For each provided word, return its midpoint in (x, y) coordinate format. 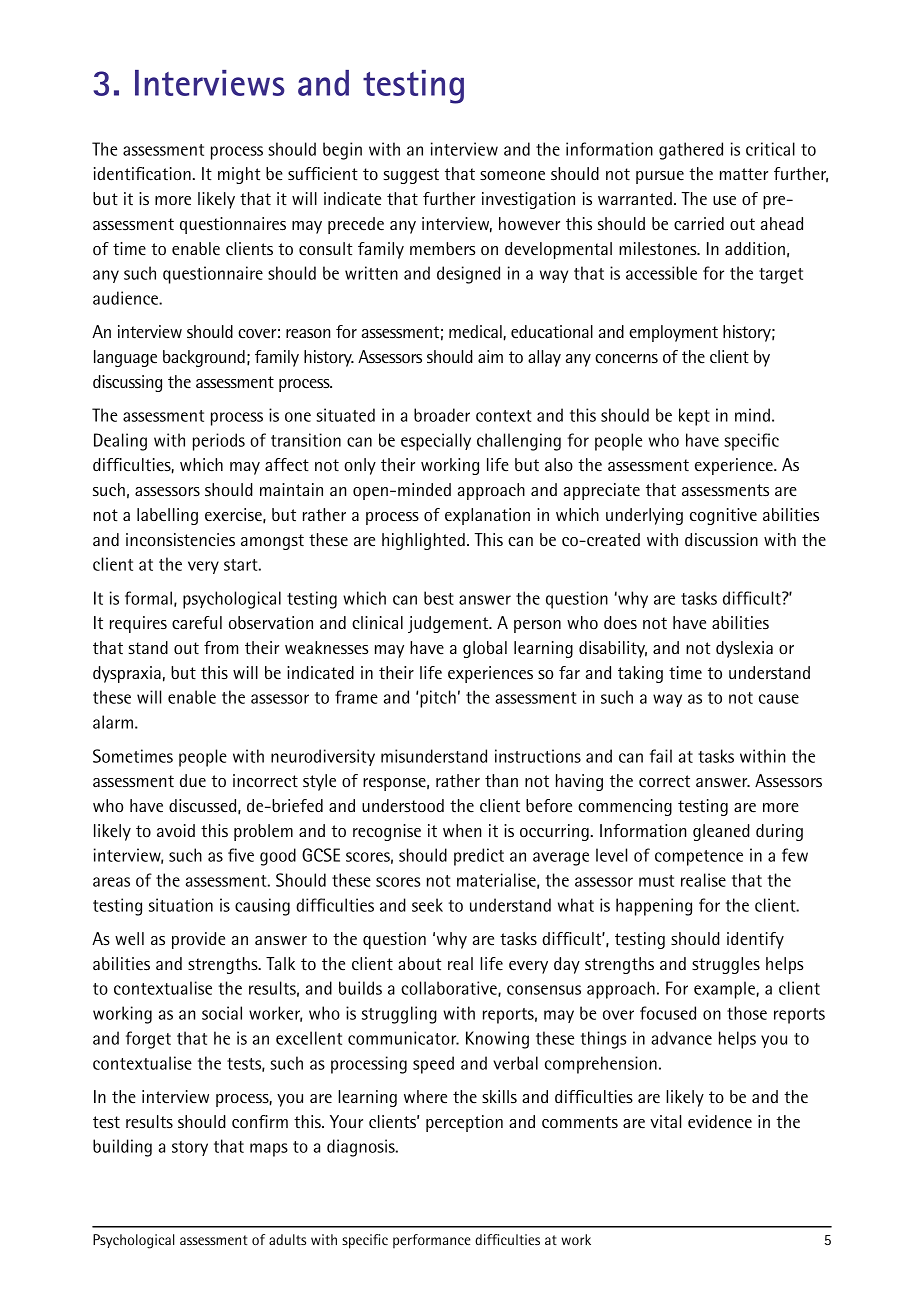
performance (432, 1241)
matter (744, 174)
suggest (411, 176)
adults (287, 1239)
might (239, 175)
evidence (720, 1121)
